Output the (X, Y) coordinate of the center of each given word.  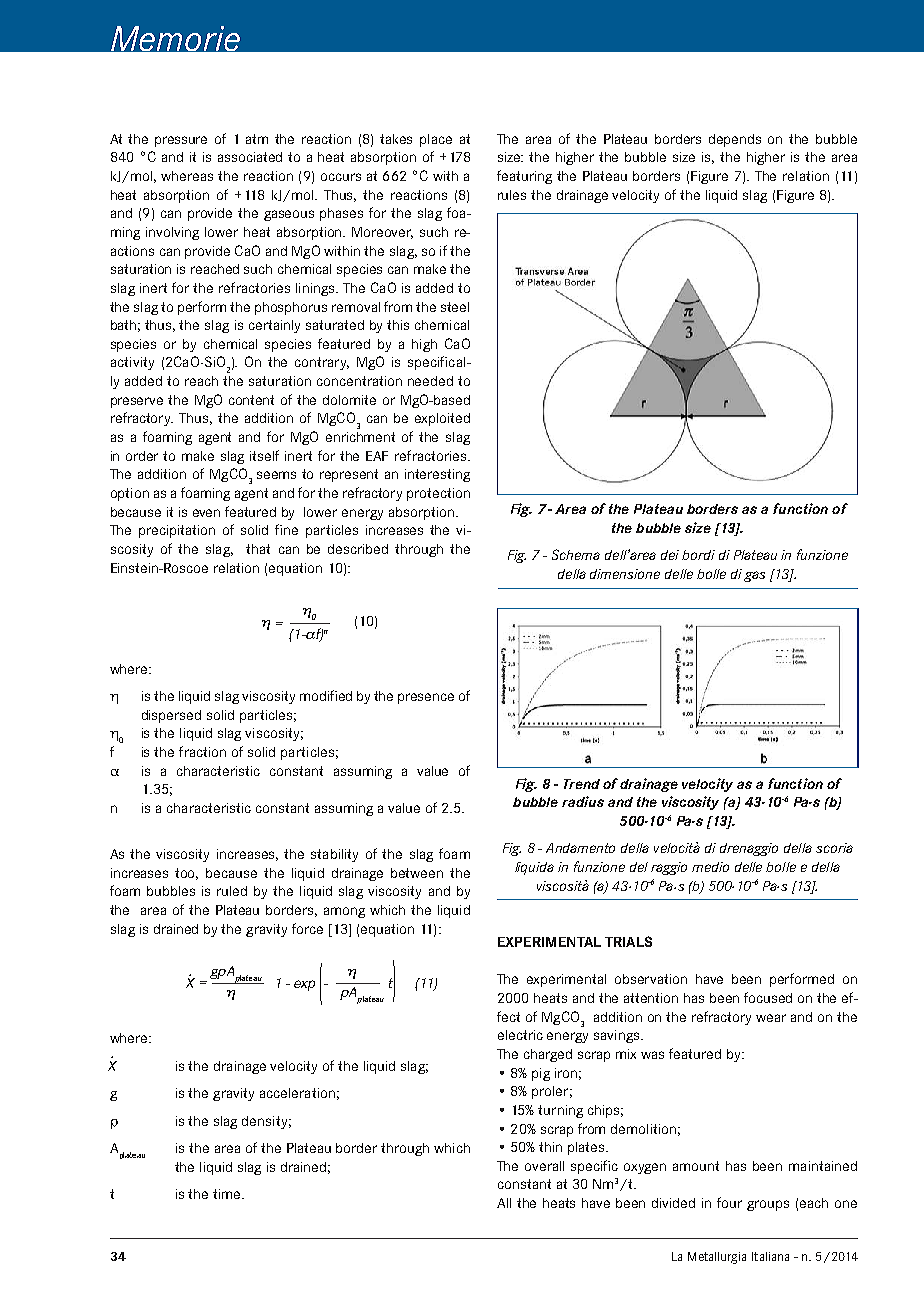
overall (544, 1166)
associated (250, 157)
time (228, 1194)
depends (735, 140)
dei (670, 555)
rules (512, 195)
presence (426, 698)
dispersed (171, 716)
